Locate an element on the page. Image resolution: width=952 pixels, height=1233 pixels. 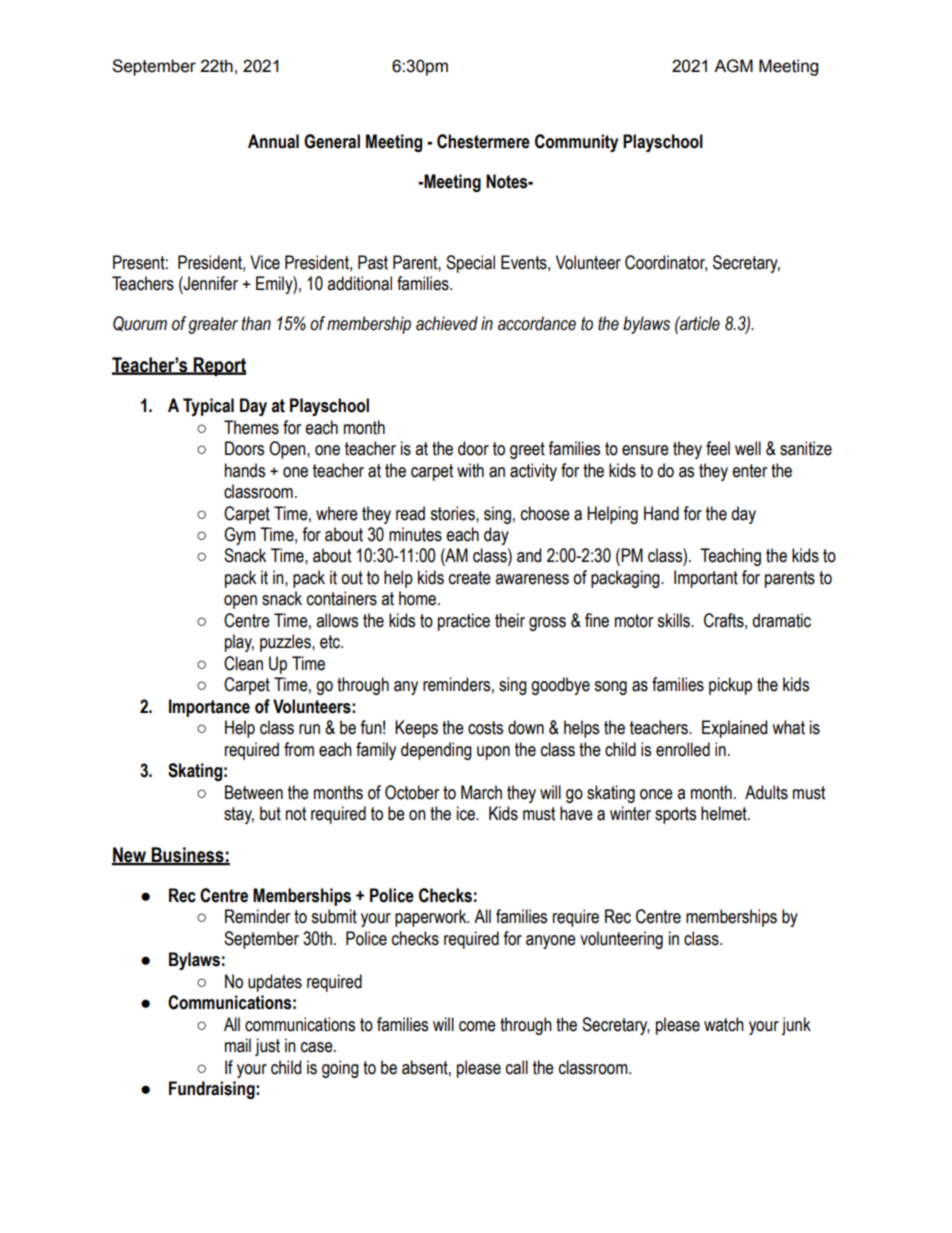
mail is located at coordinates (238, 1045).
